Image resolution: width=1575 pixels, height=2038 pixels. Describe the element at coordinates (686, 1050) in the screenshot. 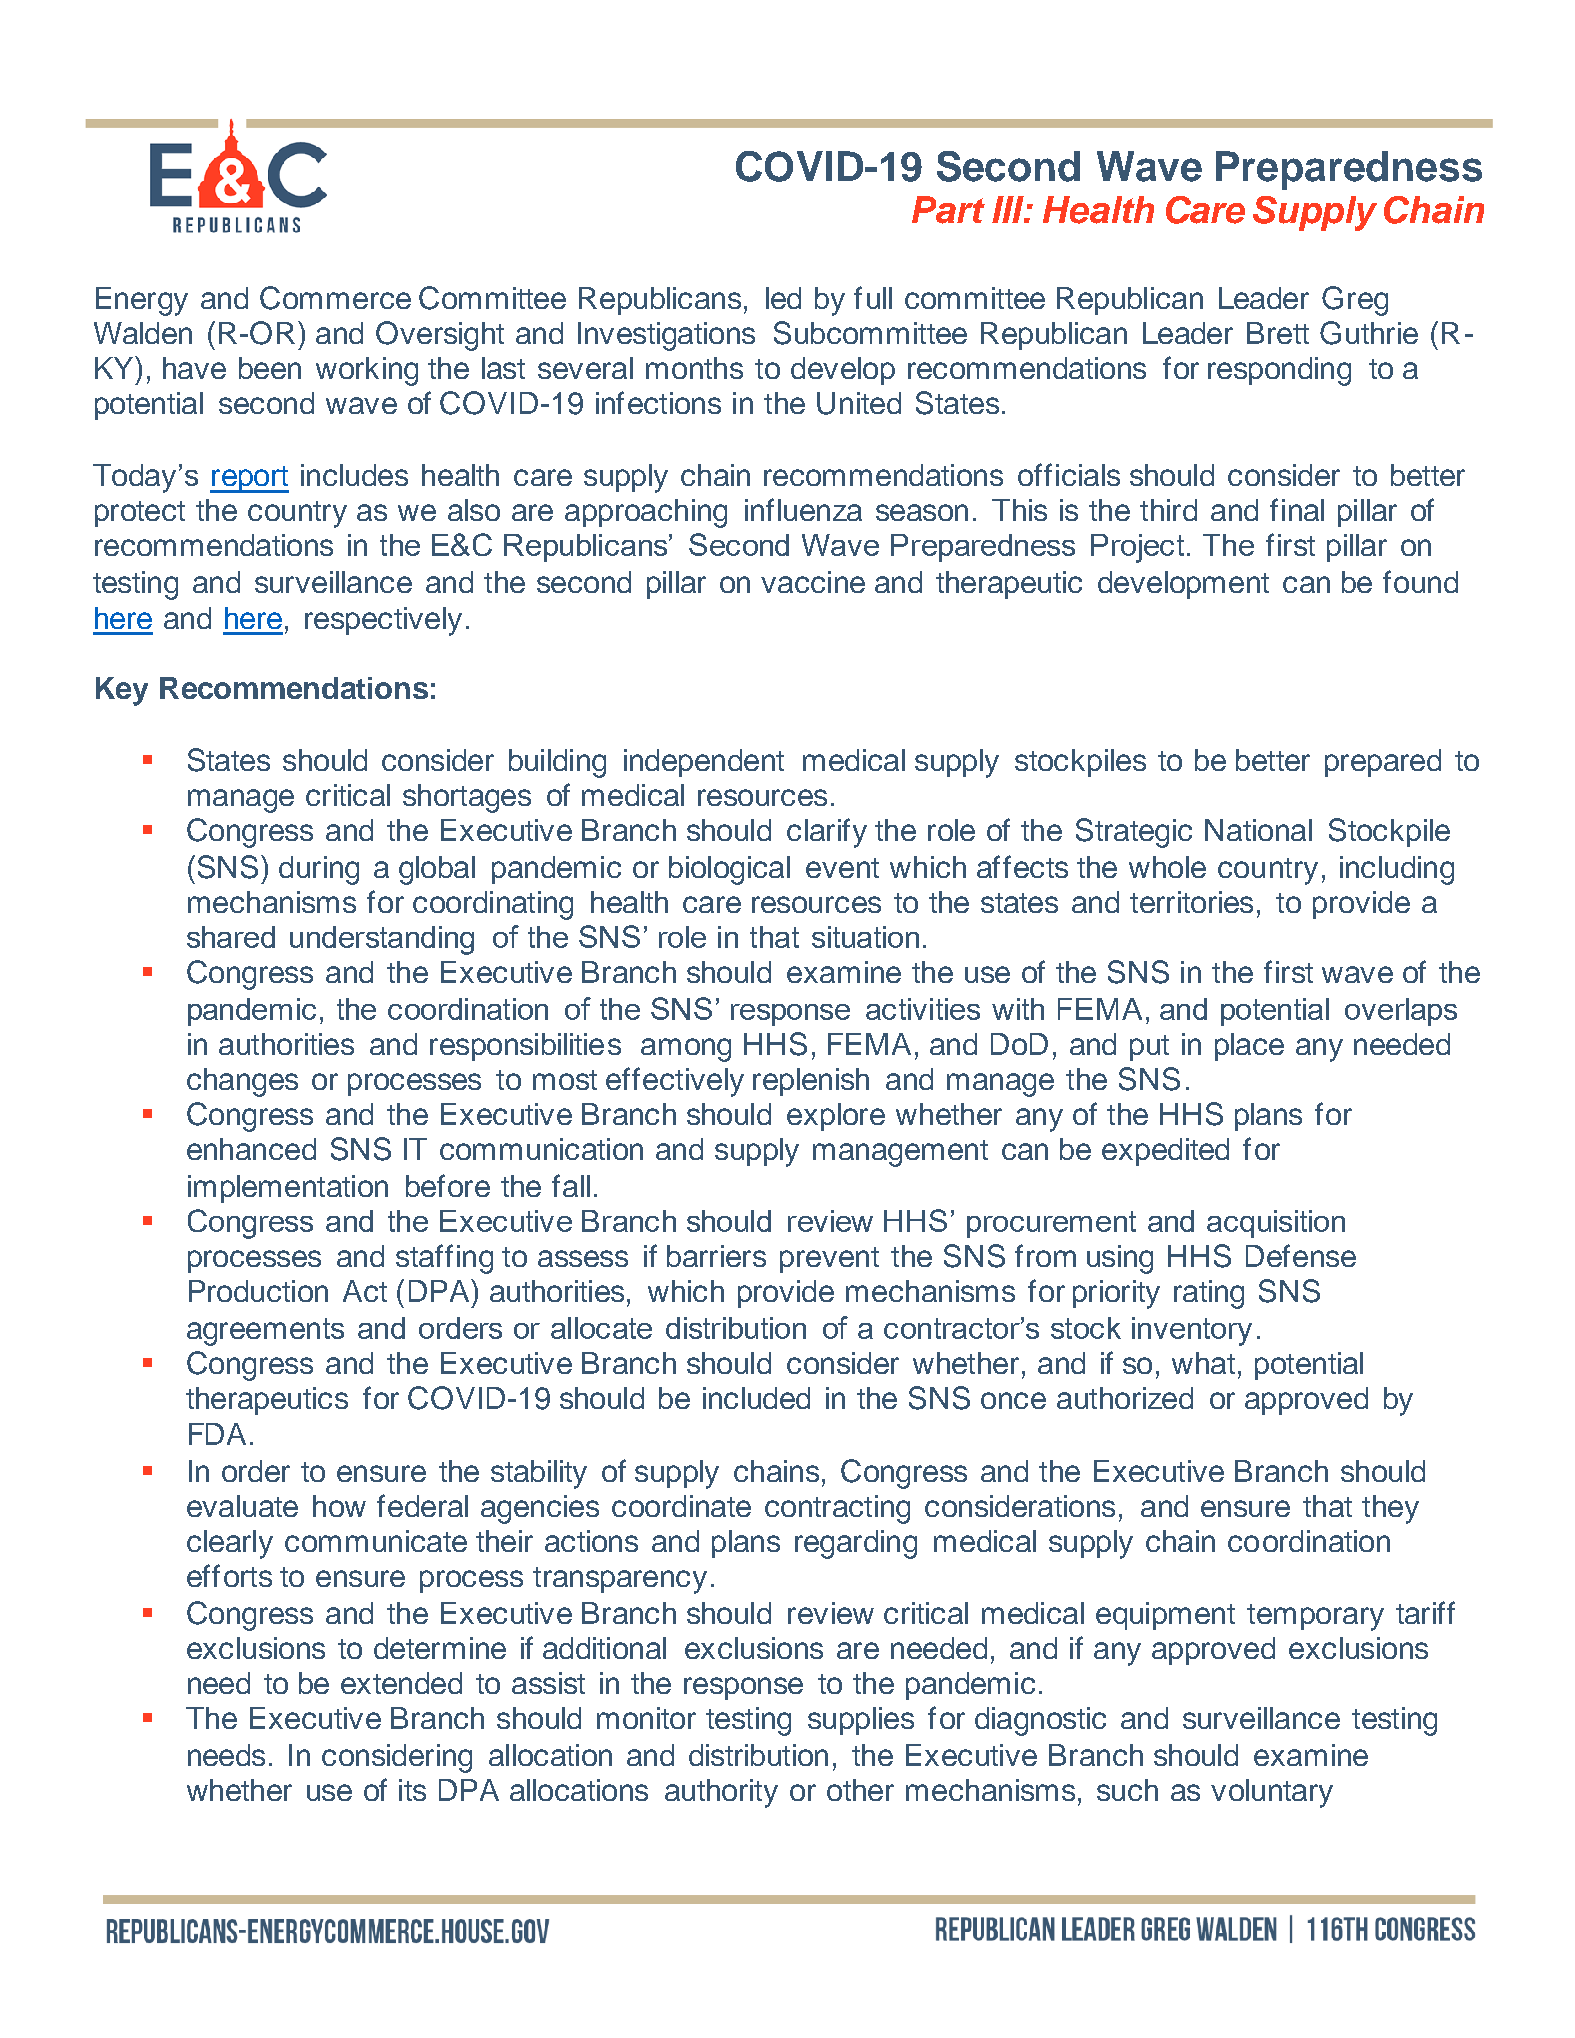

I see `among` at that location.
